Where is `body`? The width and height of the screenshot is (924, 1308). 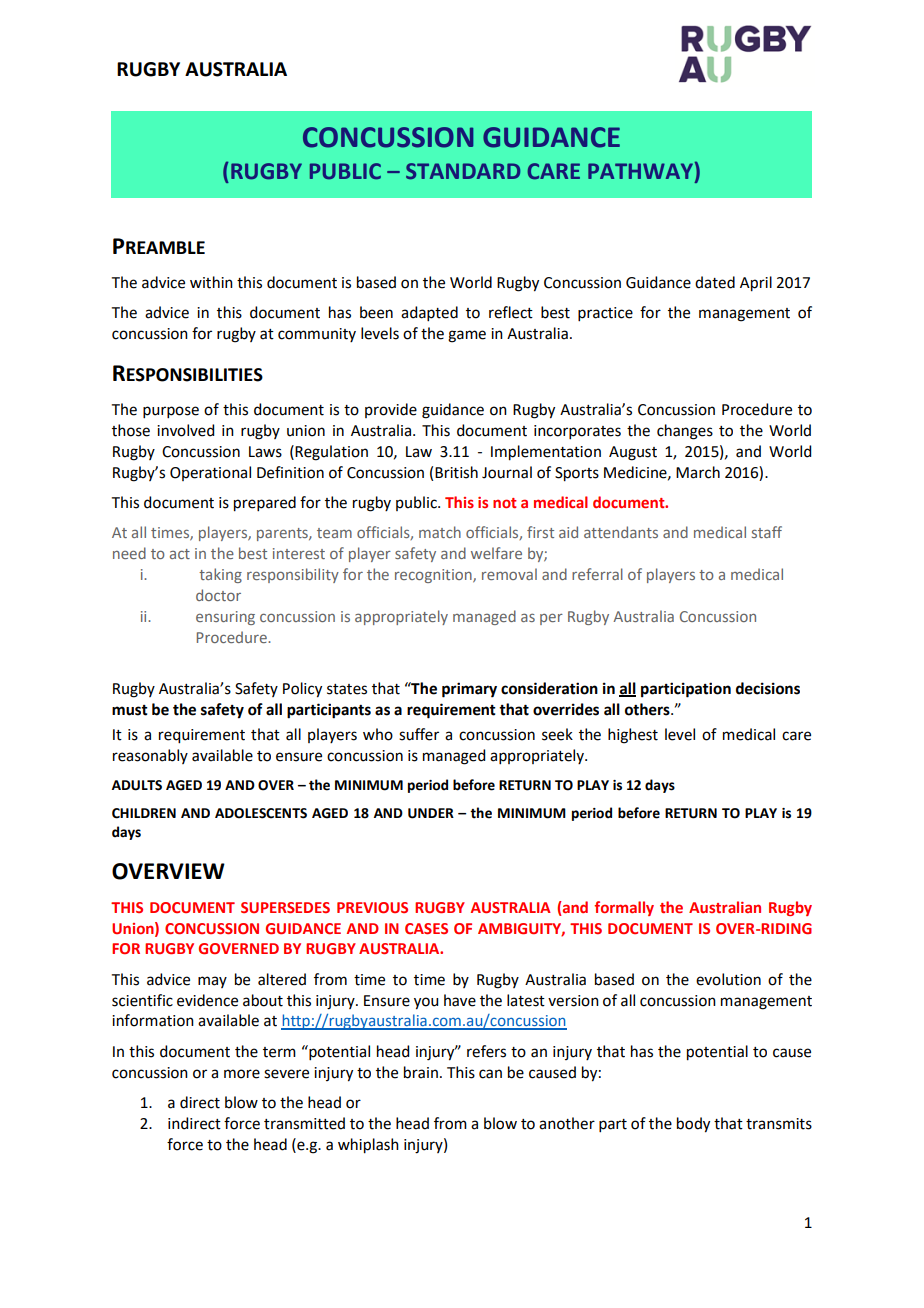 body is located at coordinates (693, 1125).
